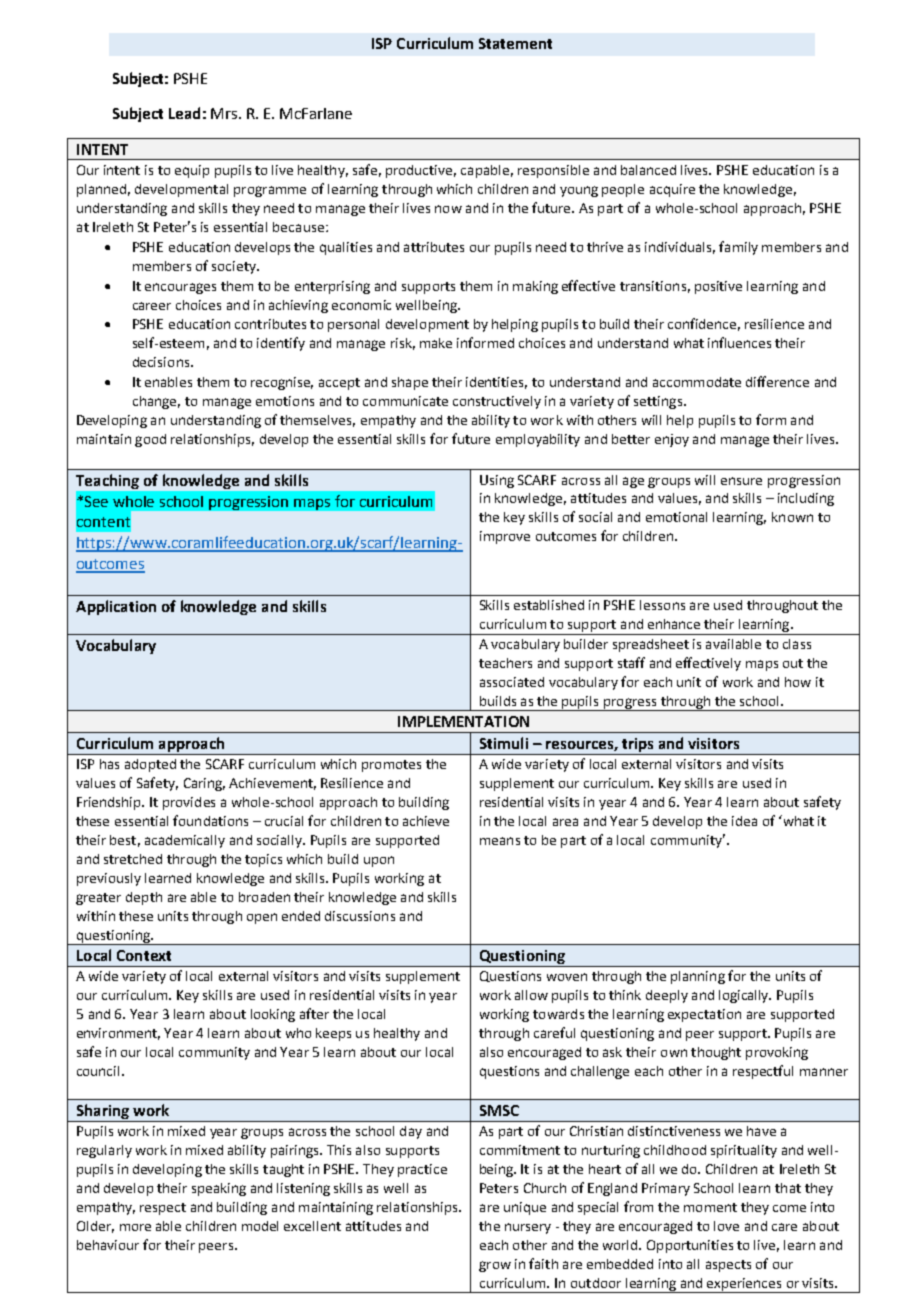  What do you see at coordinates (798, 682) in the document?
I see `how` at bounding box center [798, 682].
